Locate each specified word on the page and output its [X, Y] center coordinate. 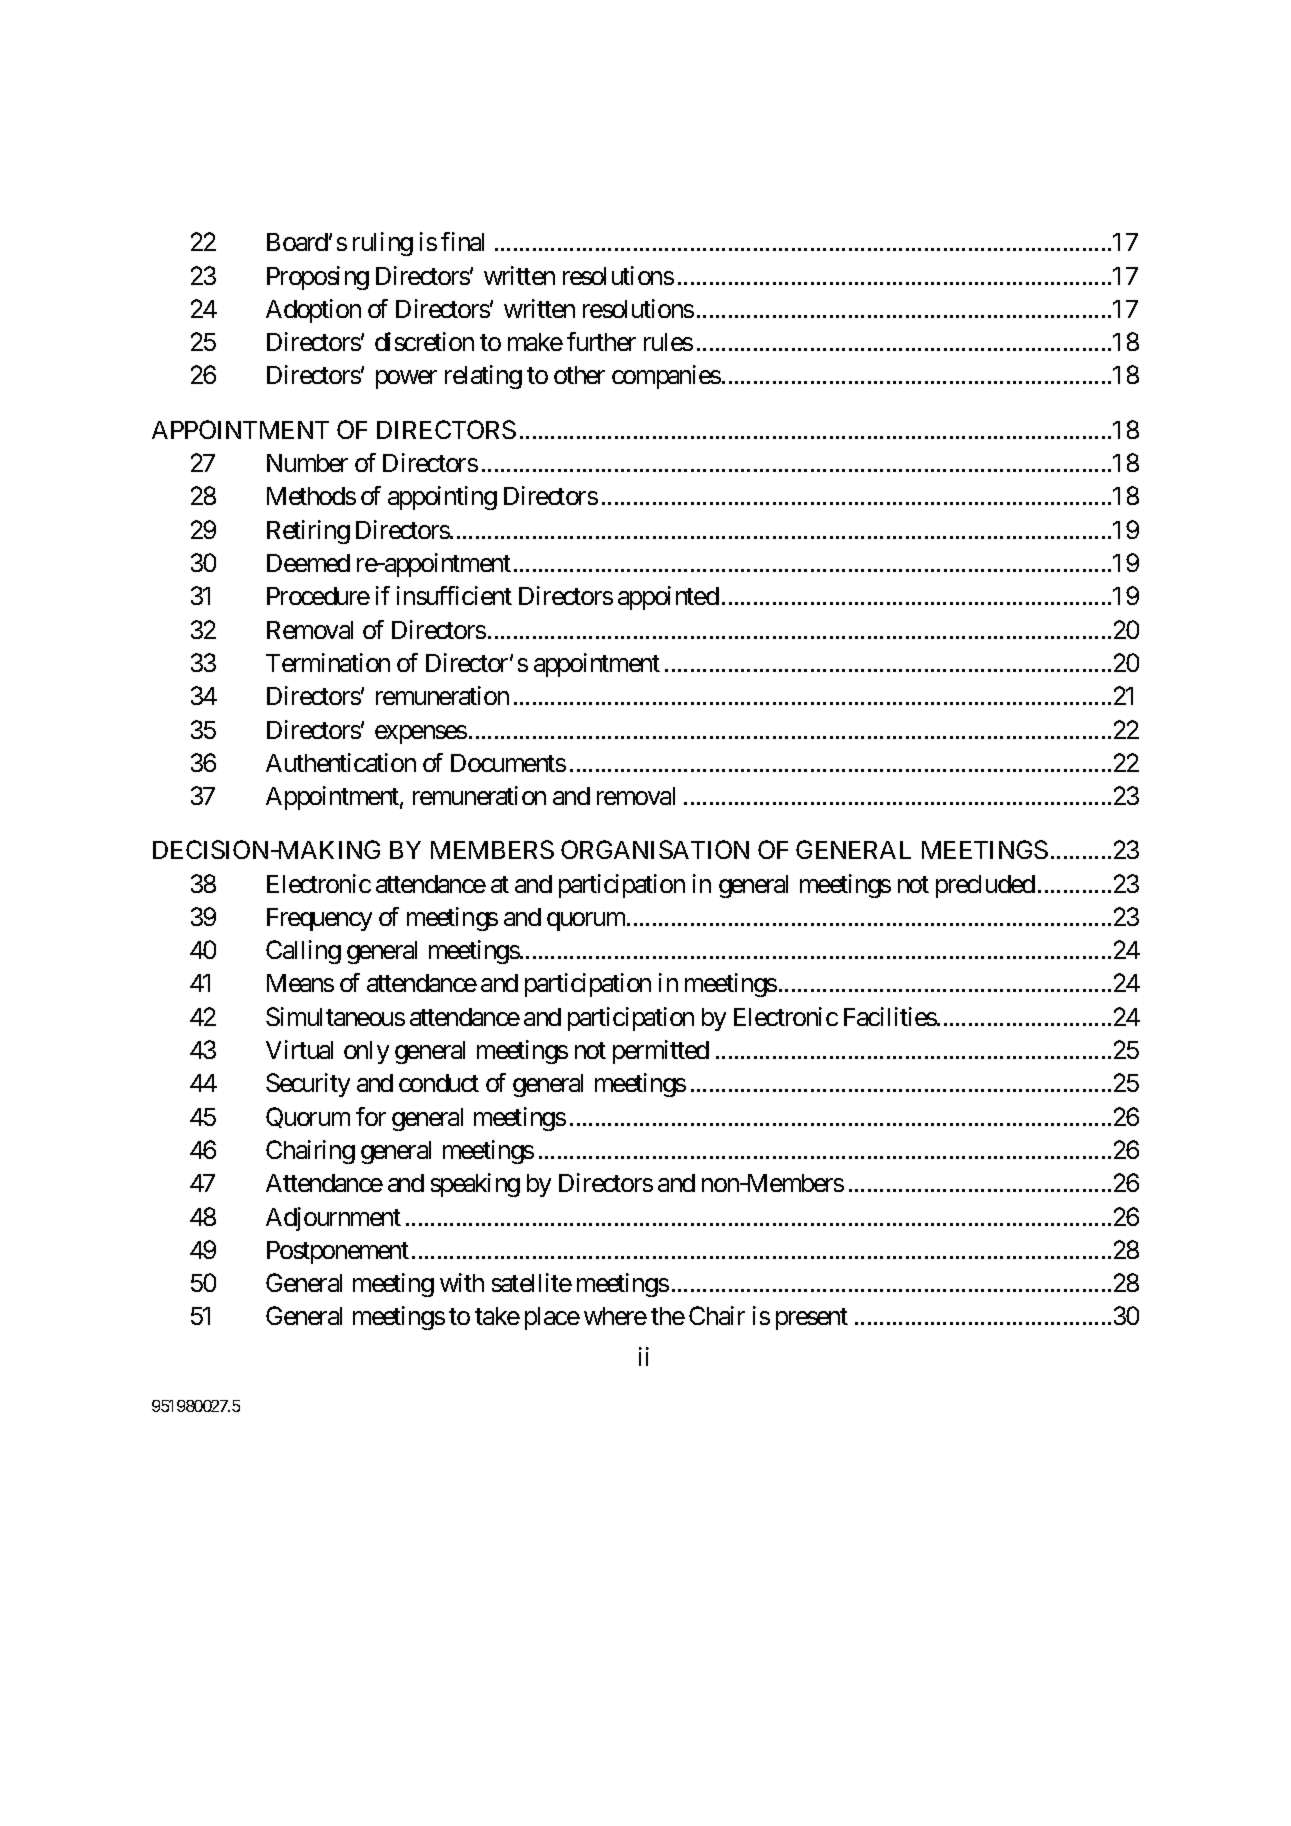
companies [666, 377]
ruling [383, 244]
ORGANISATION [655, 849]
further [601, 341]
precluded [985, 886]
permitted [661, 1052]
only [366, 1052]
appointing [442, 498]
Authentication [341, 762]
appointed [668, 598]
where [615, 1316]
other [579, 375]
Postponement [338, 1252]
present [812, 1319]
